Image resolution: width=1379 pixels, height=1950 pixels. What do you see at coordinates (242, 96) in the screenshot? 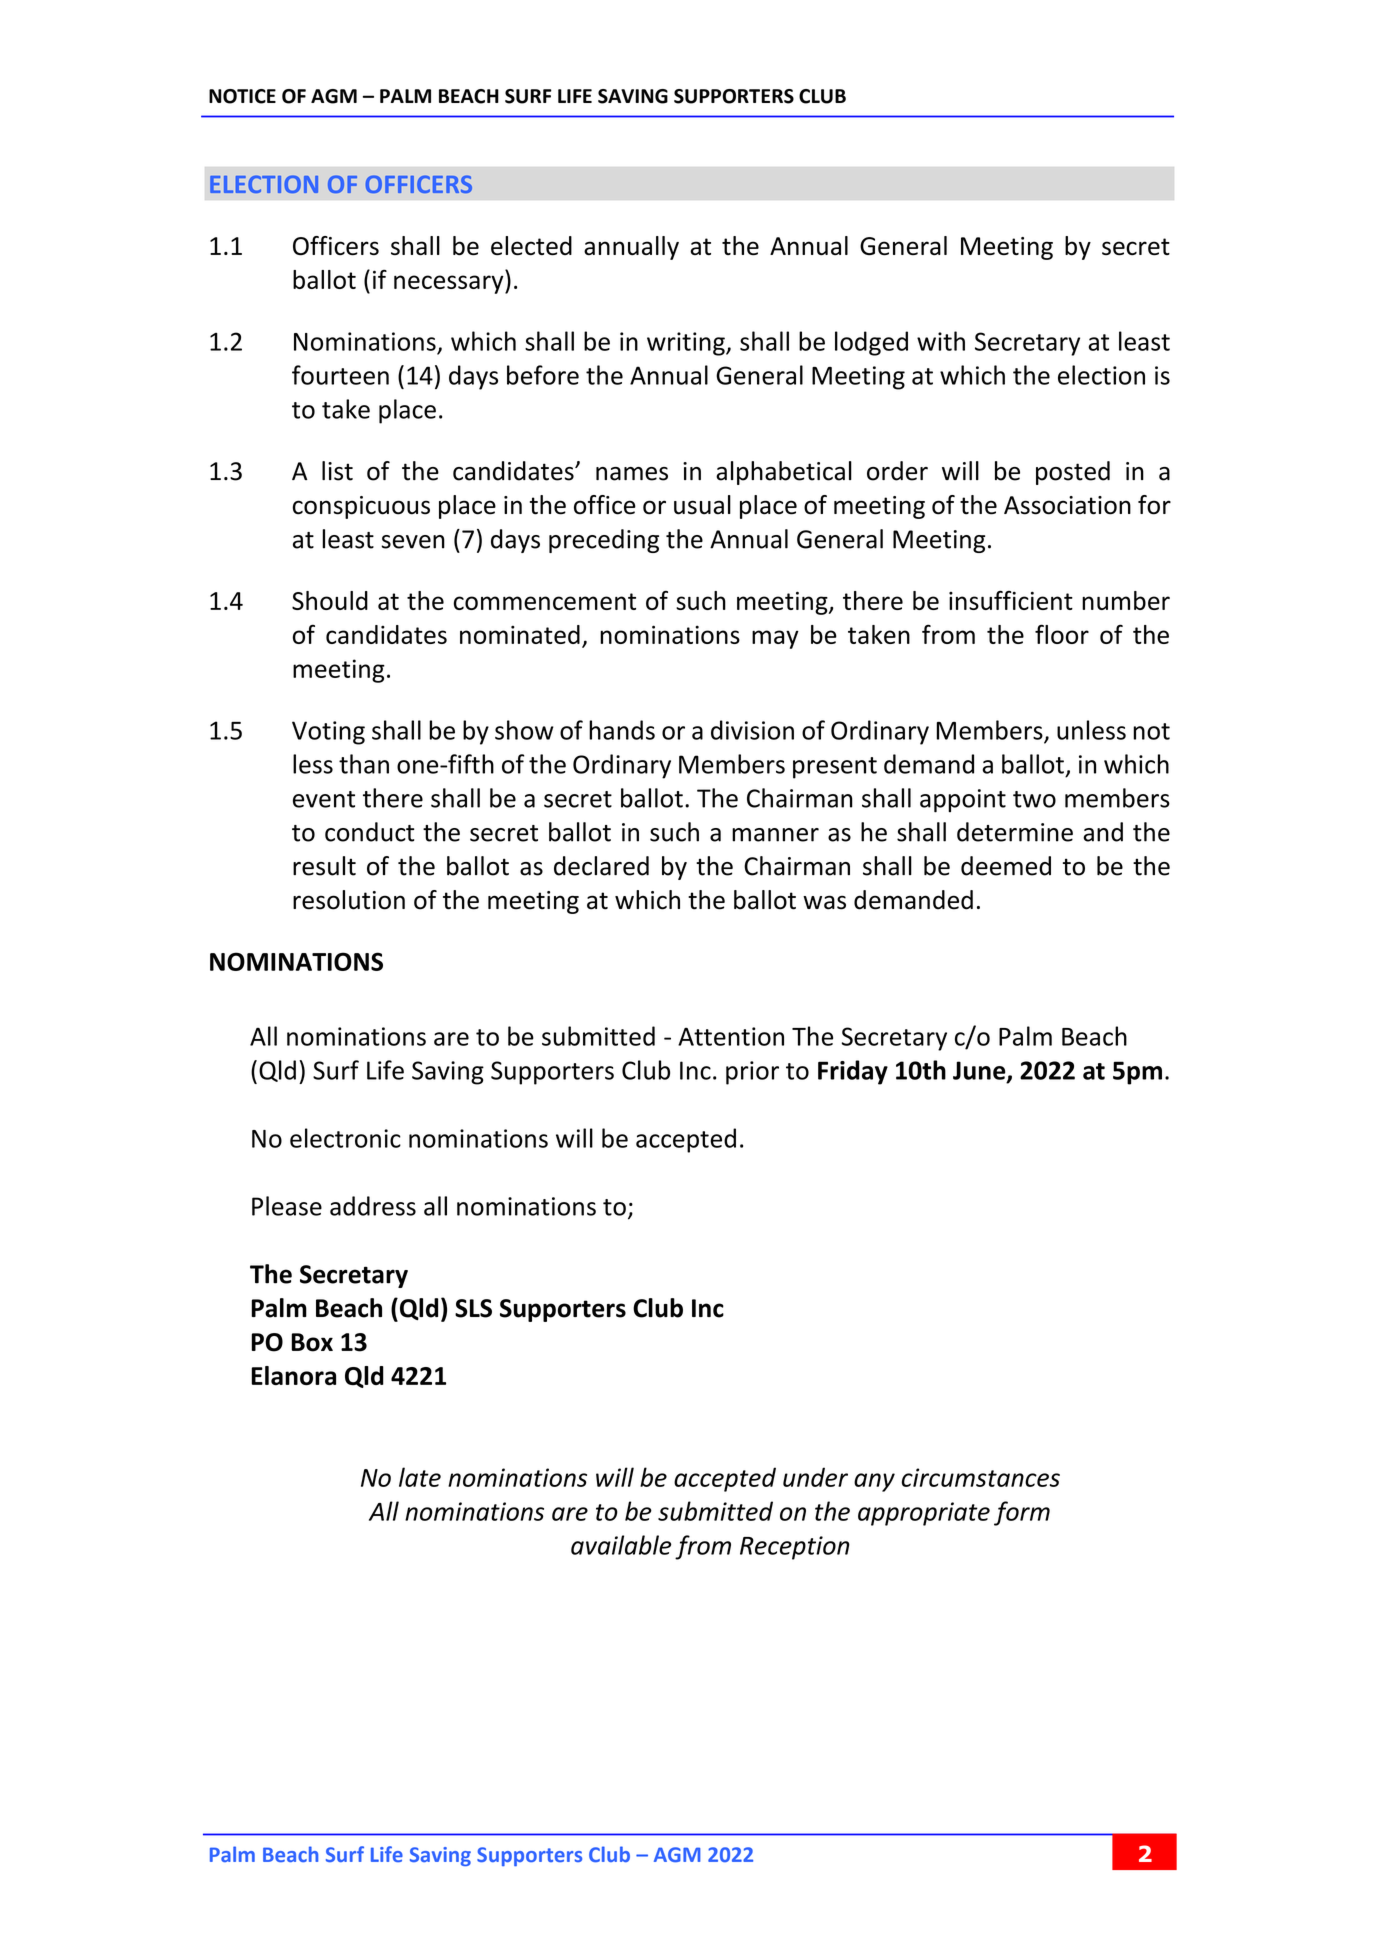
I see `NOTICE` at bounding box center [242, 96].
